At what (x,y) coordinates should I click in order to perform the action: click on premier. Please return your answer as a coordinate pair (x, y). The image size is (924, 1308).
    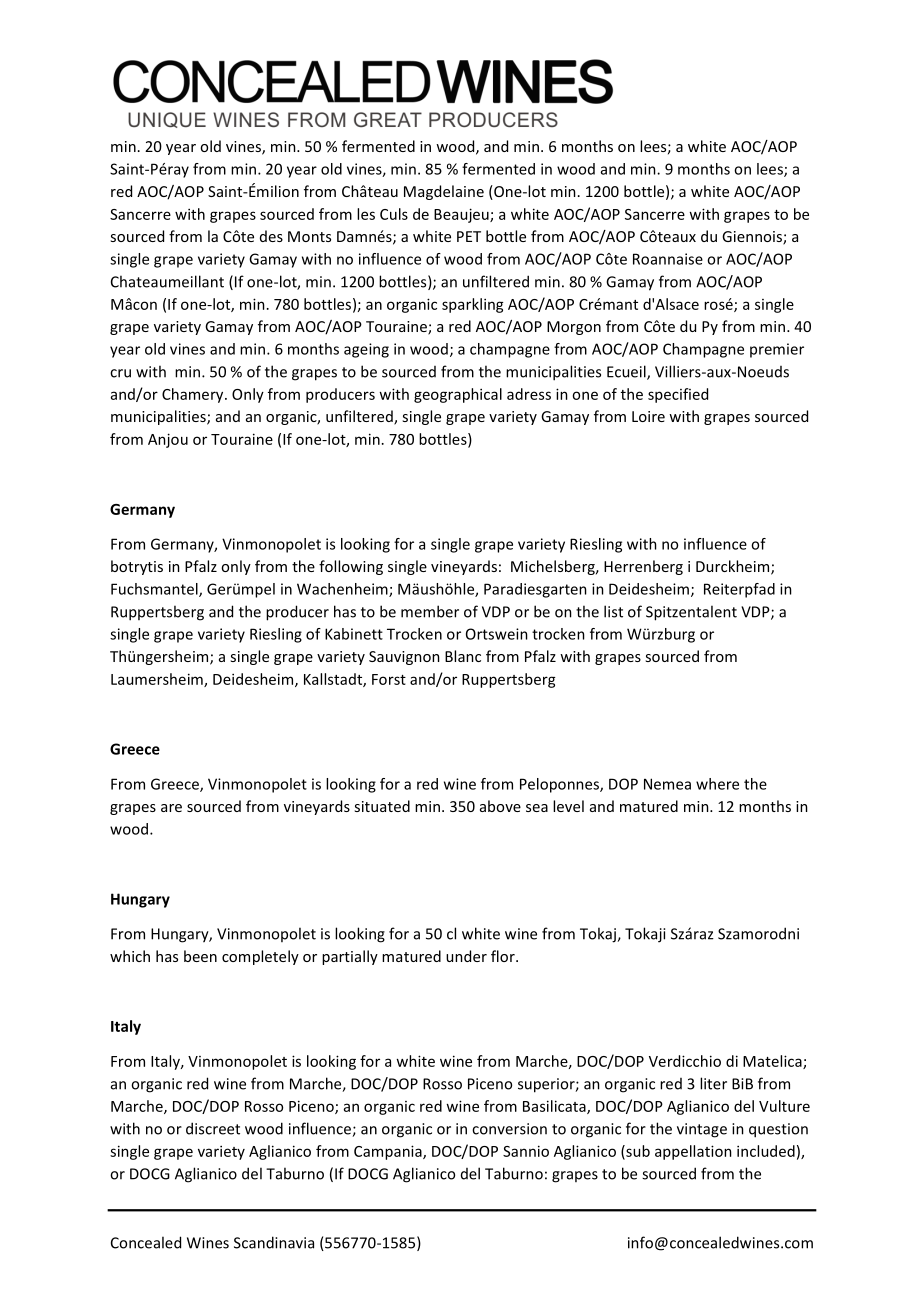
    Looking at the image, I should click on (777, 350).
